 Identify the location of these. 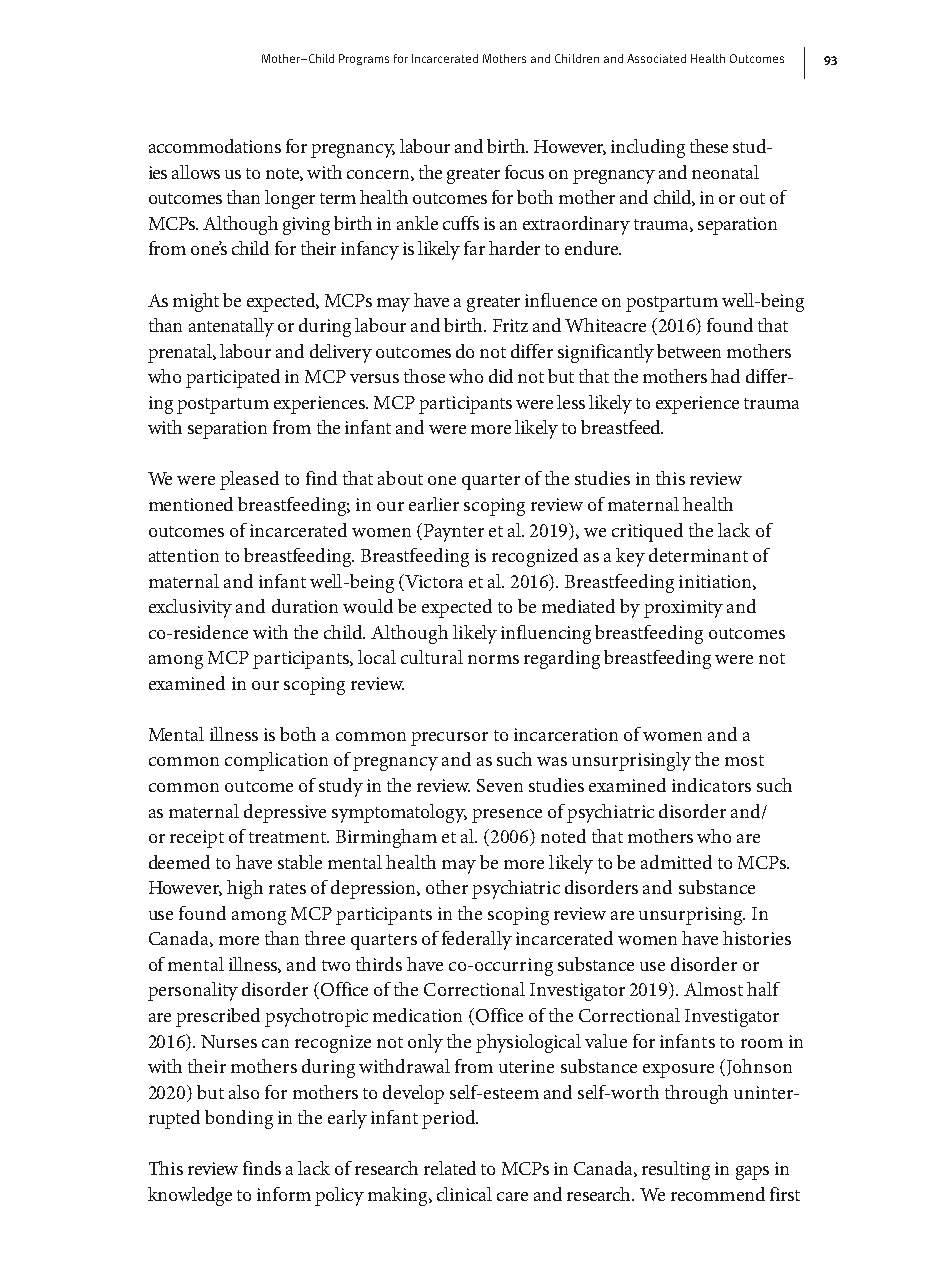
(709, 146).
